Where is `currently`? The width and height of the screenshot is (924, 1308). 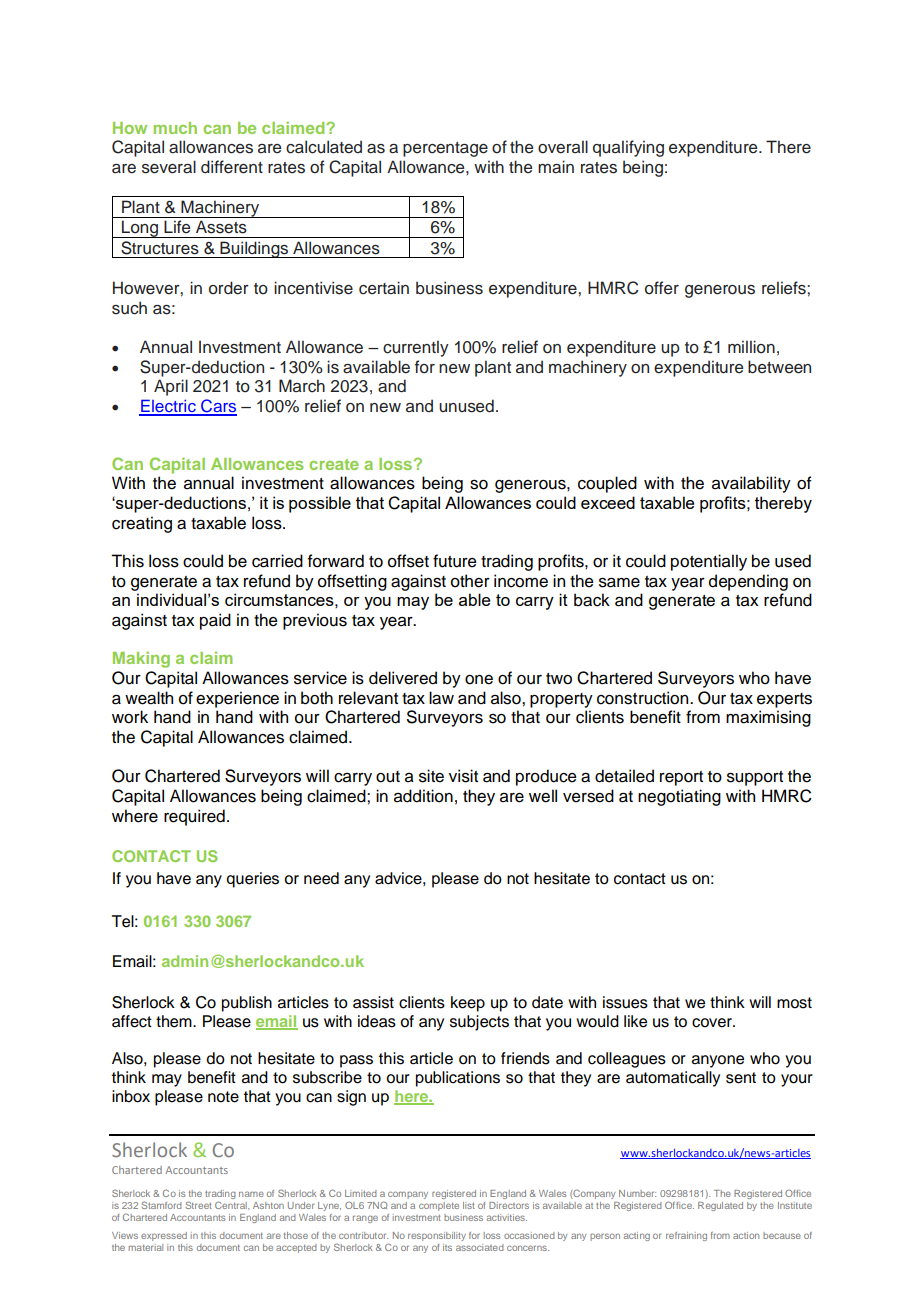
currently is located at coordinates (416, 348).
